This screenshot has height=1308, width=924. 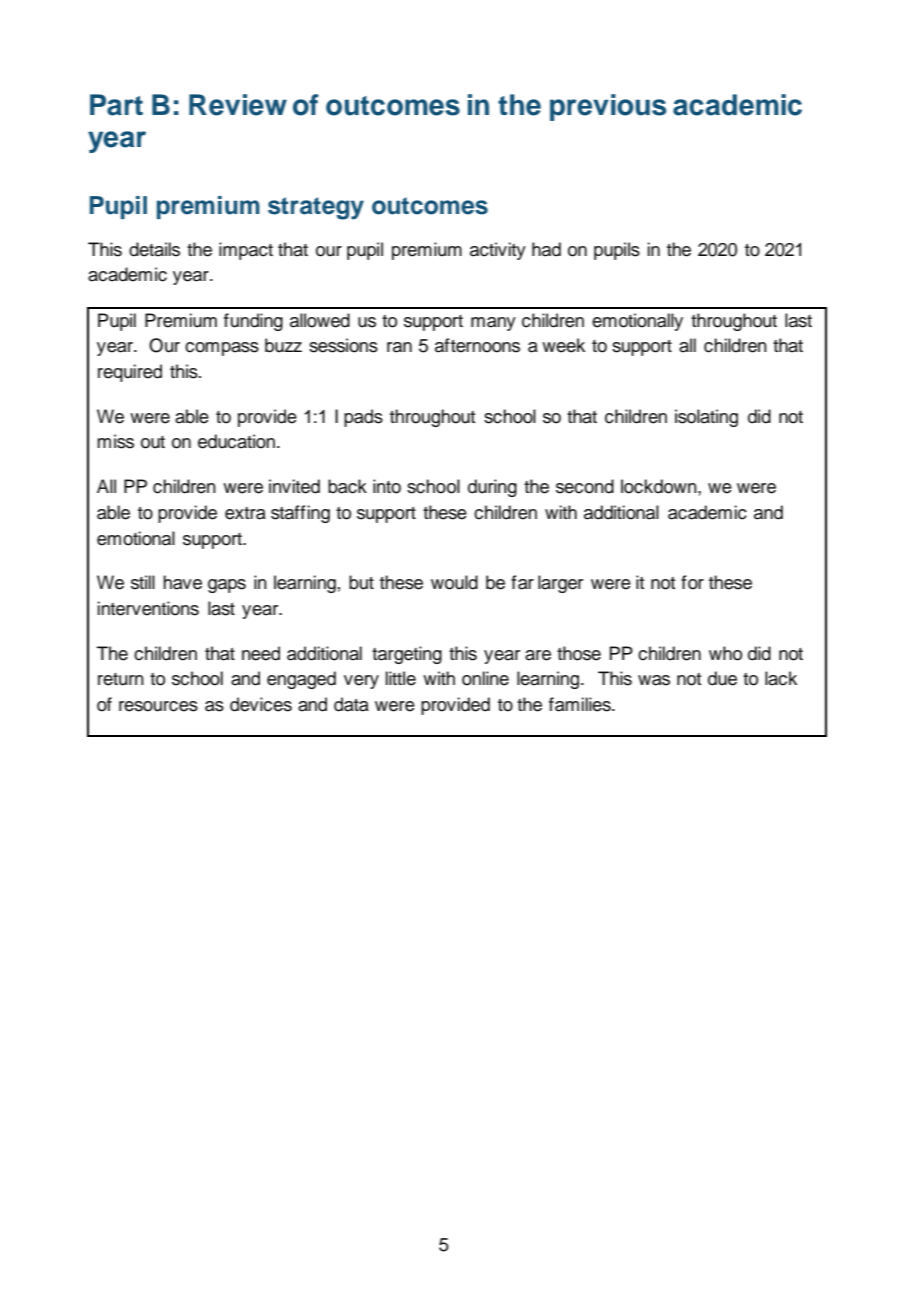 What do you see at coordinates (546, 249) in the screenshot?
I see `had` at bounding box center [546, 249].
